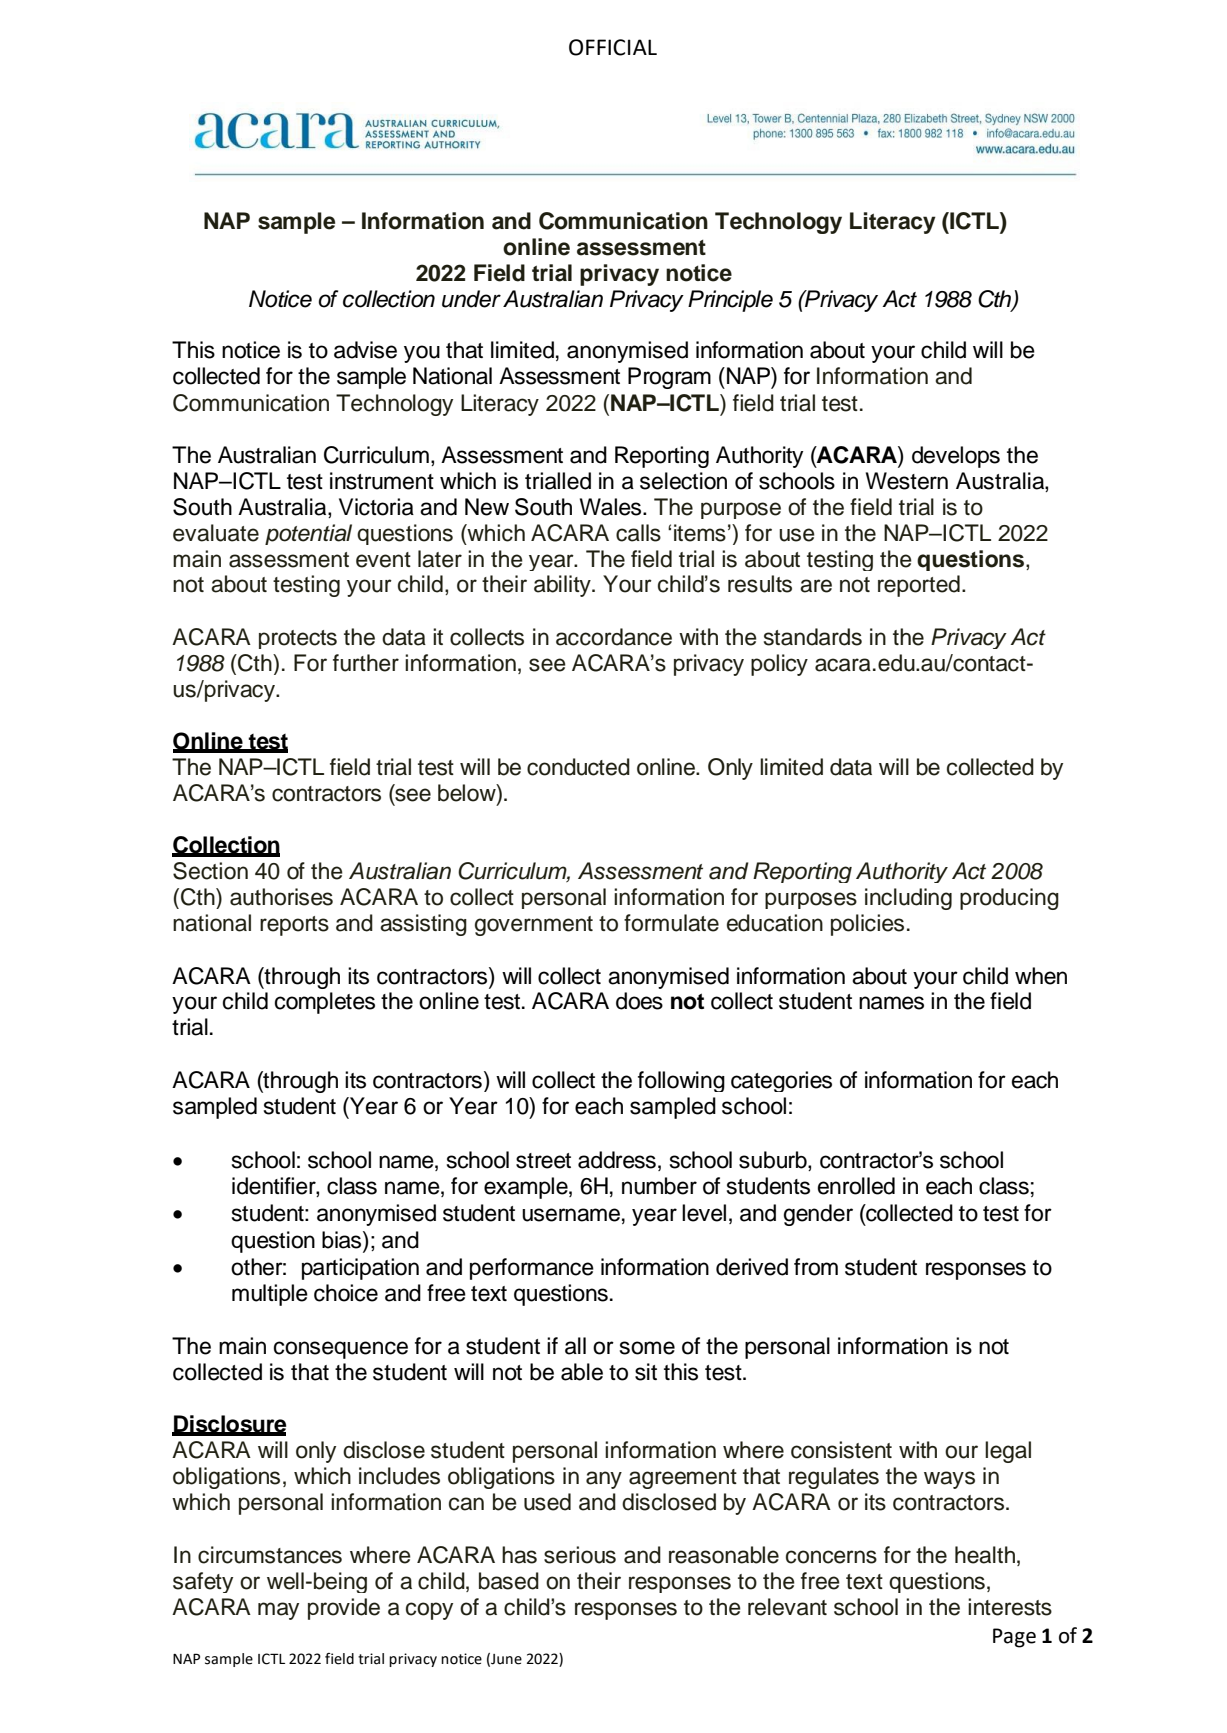 This image has height=1733, width=1227. I want to click on OFFICIAL, so click(613, 47).
